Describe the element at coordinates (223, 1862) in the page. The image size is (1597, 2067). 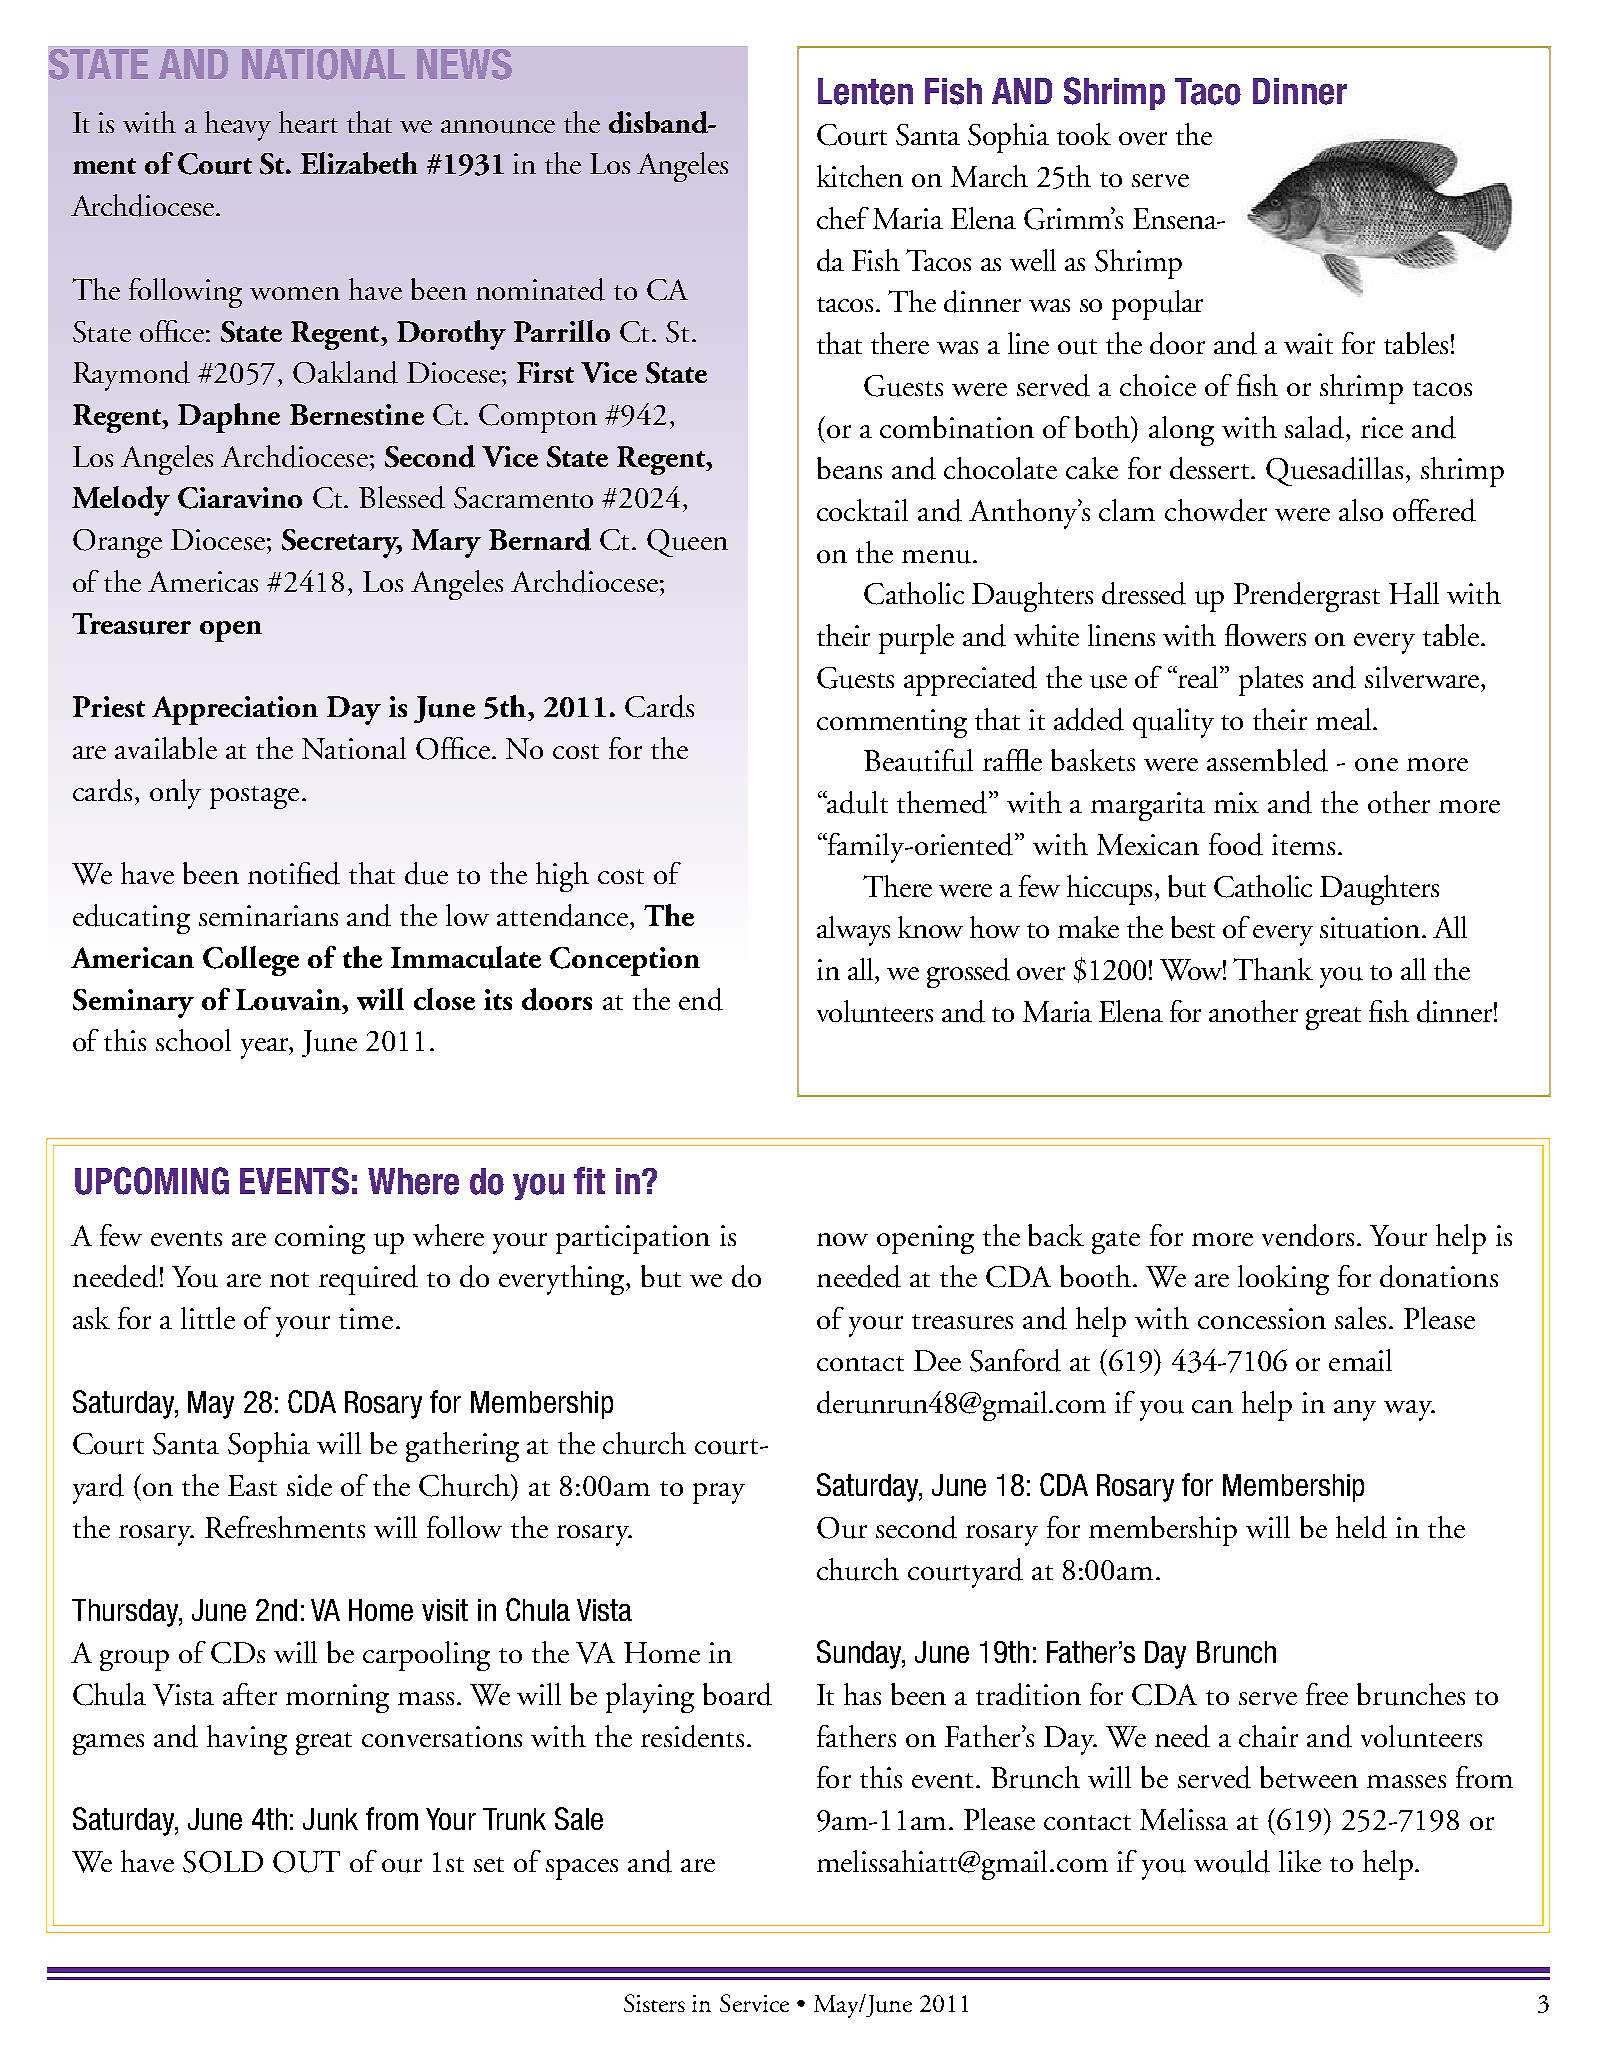
I see `SOLD` at that location.
